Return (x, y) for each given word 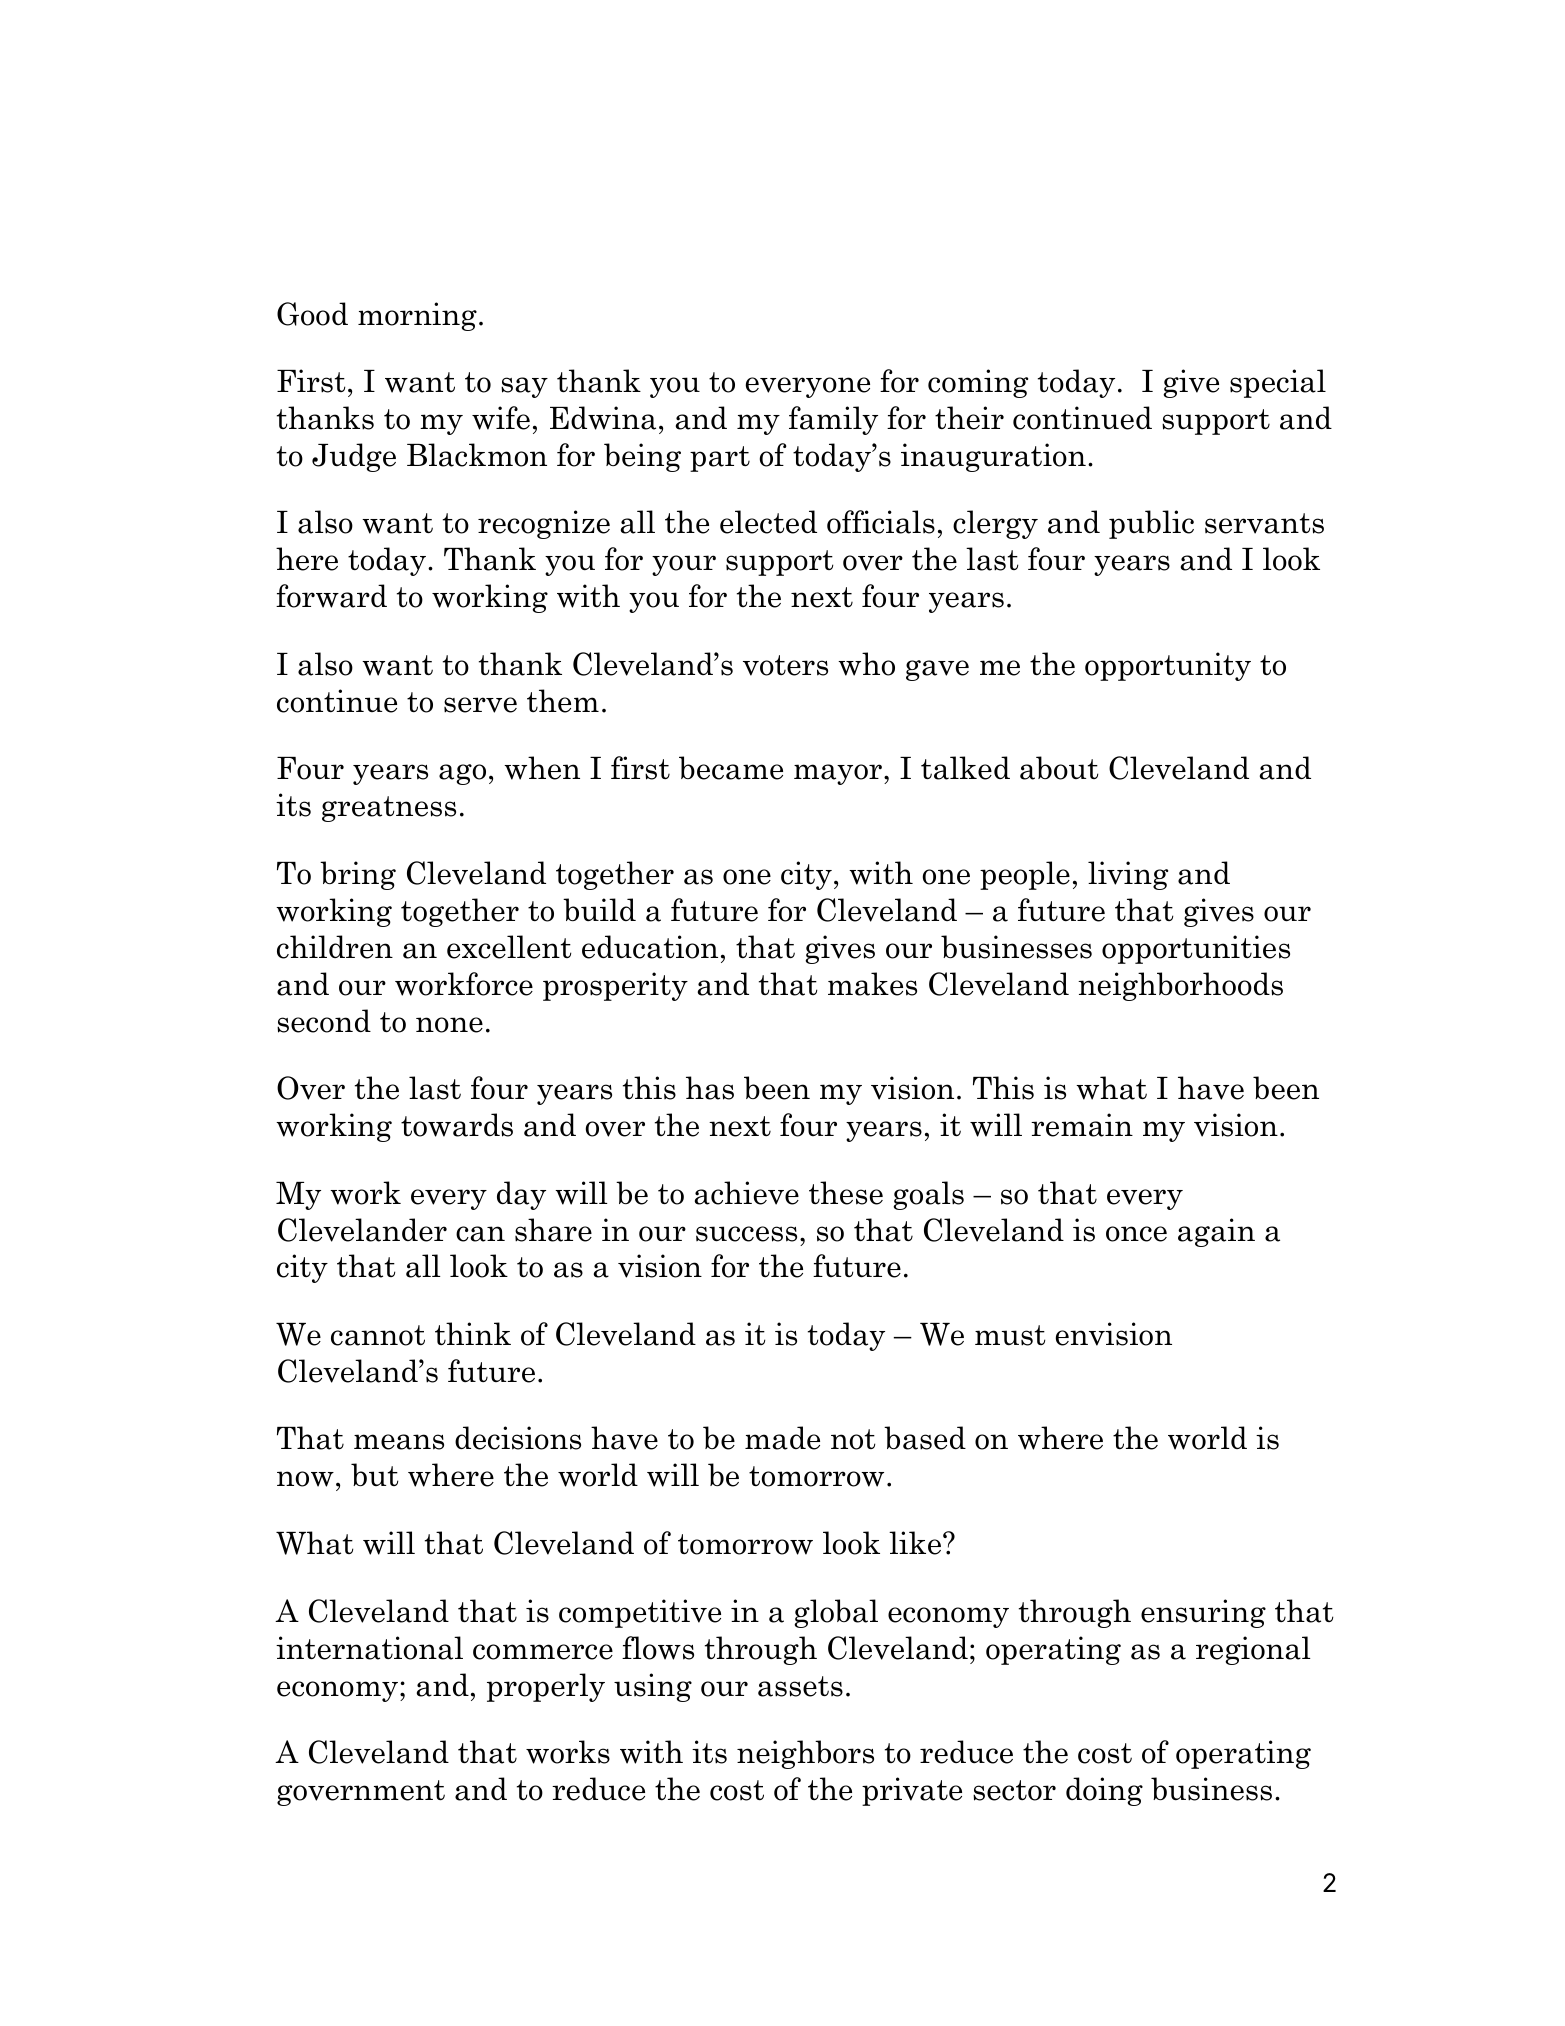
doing (1104, 1791)
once (1136, 1234)
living (1128, 875)
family (833, 420)
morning (417, 316)
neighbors (805, 1754)
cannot (378, 1335)
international (369, 1648)
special (1278, 383)
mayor (839, 774)
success (746, 1234)
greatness (389, 809)
